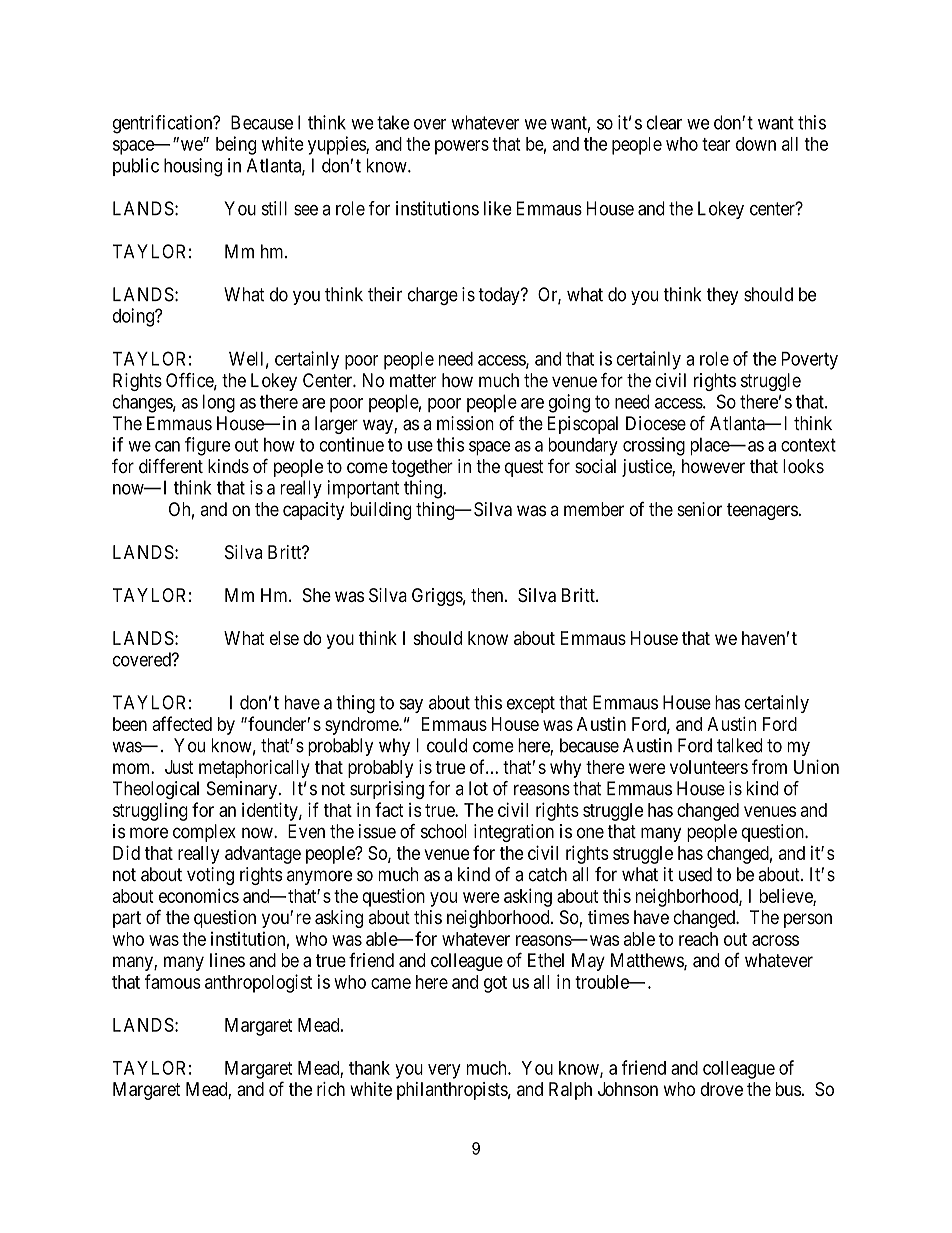  What do you see at coordinates (208, 446) in the screenshot?
I see `figure` at bounding box center [208, 446].
